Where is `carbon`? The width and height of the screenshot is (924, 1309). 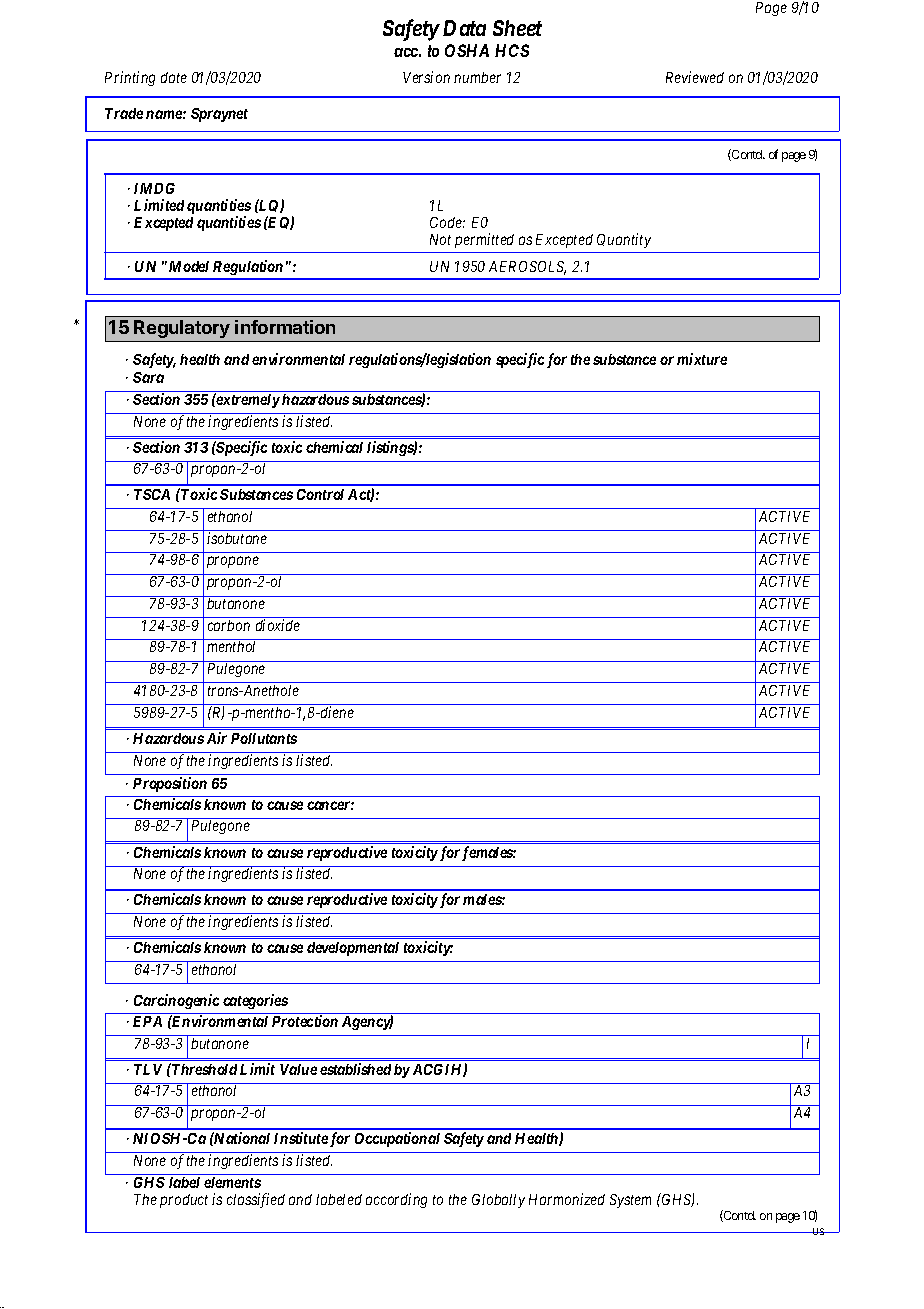
carbon is located at coordinates (229, 625).
